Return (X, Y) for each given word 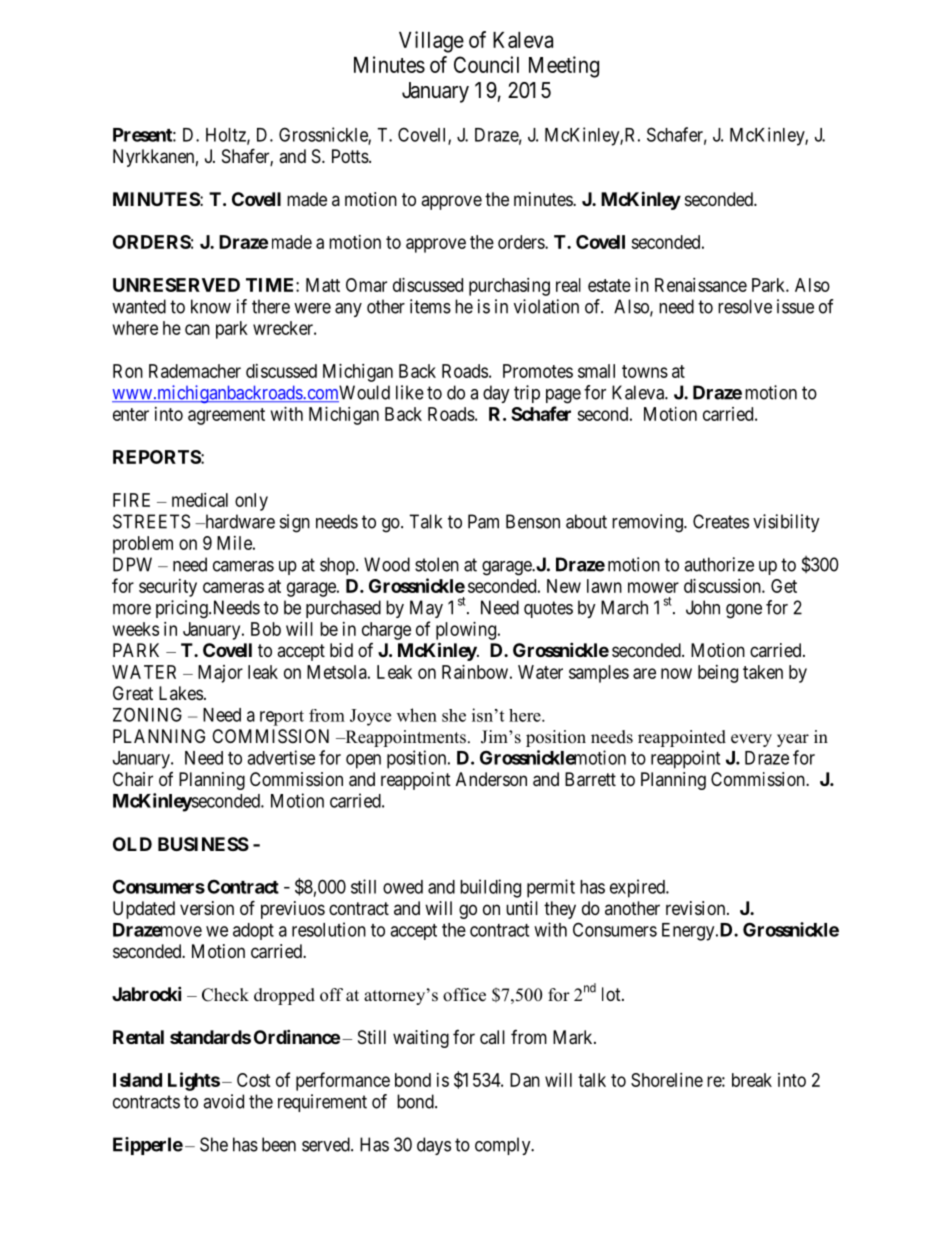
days (434, 1146)
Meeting (564, 67)
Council (486, 64)
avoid (223, 1101)
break (752, 1080)
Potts (351, 156)
